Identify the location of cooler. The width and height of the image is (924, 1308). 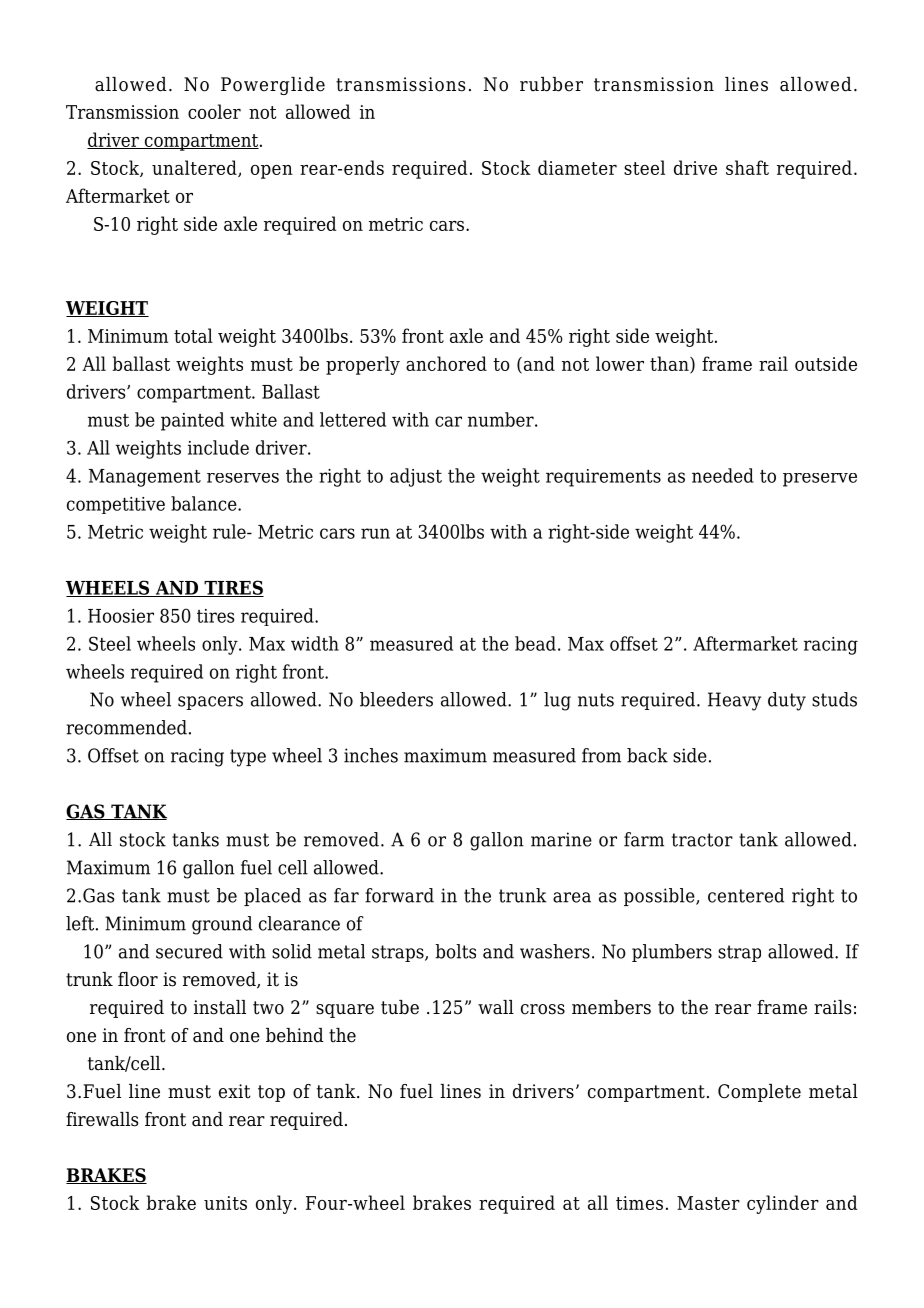
(214, 111).
